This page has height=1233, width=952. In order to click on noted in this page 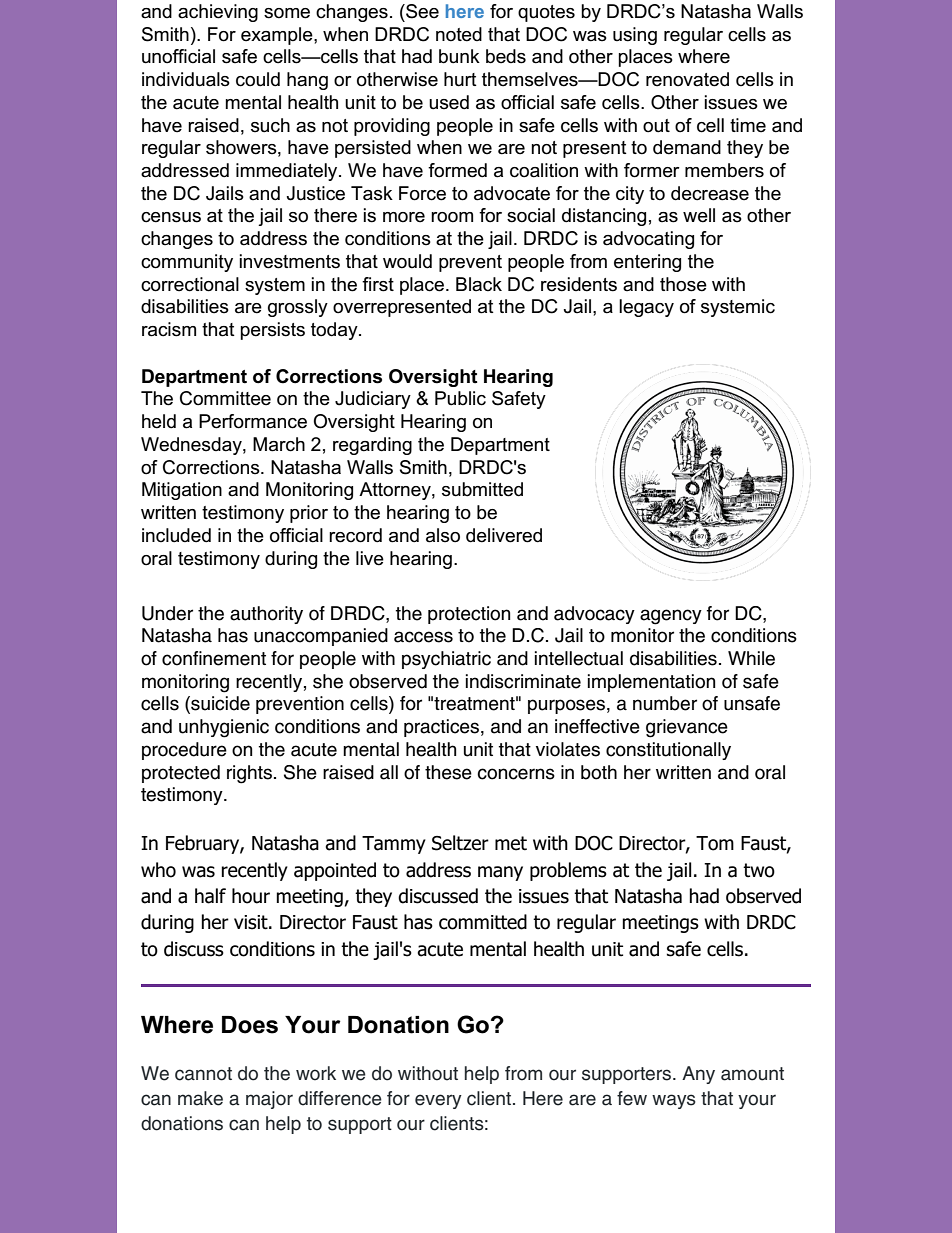, I will do `click(459, 34)`.
